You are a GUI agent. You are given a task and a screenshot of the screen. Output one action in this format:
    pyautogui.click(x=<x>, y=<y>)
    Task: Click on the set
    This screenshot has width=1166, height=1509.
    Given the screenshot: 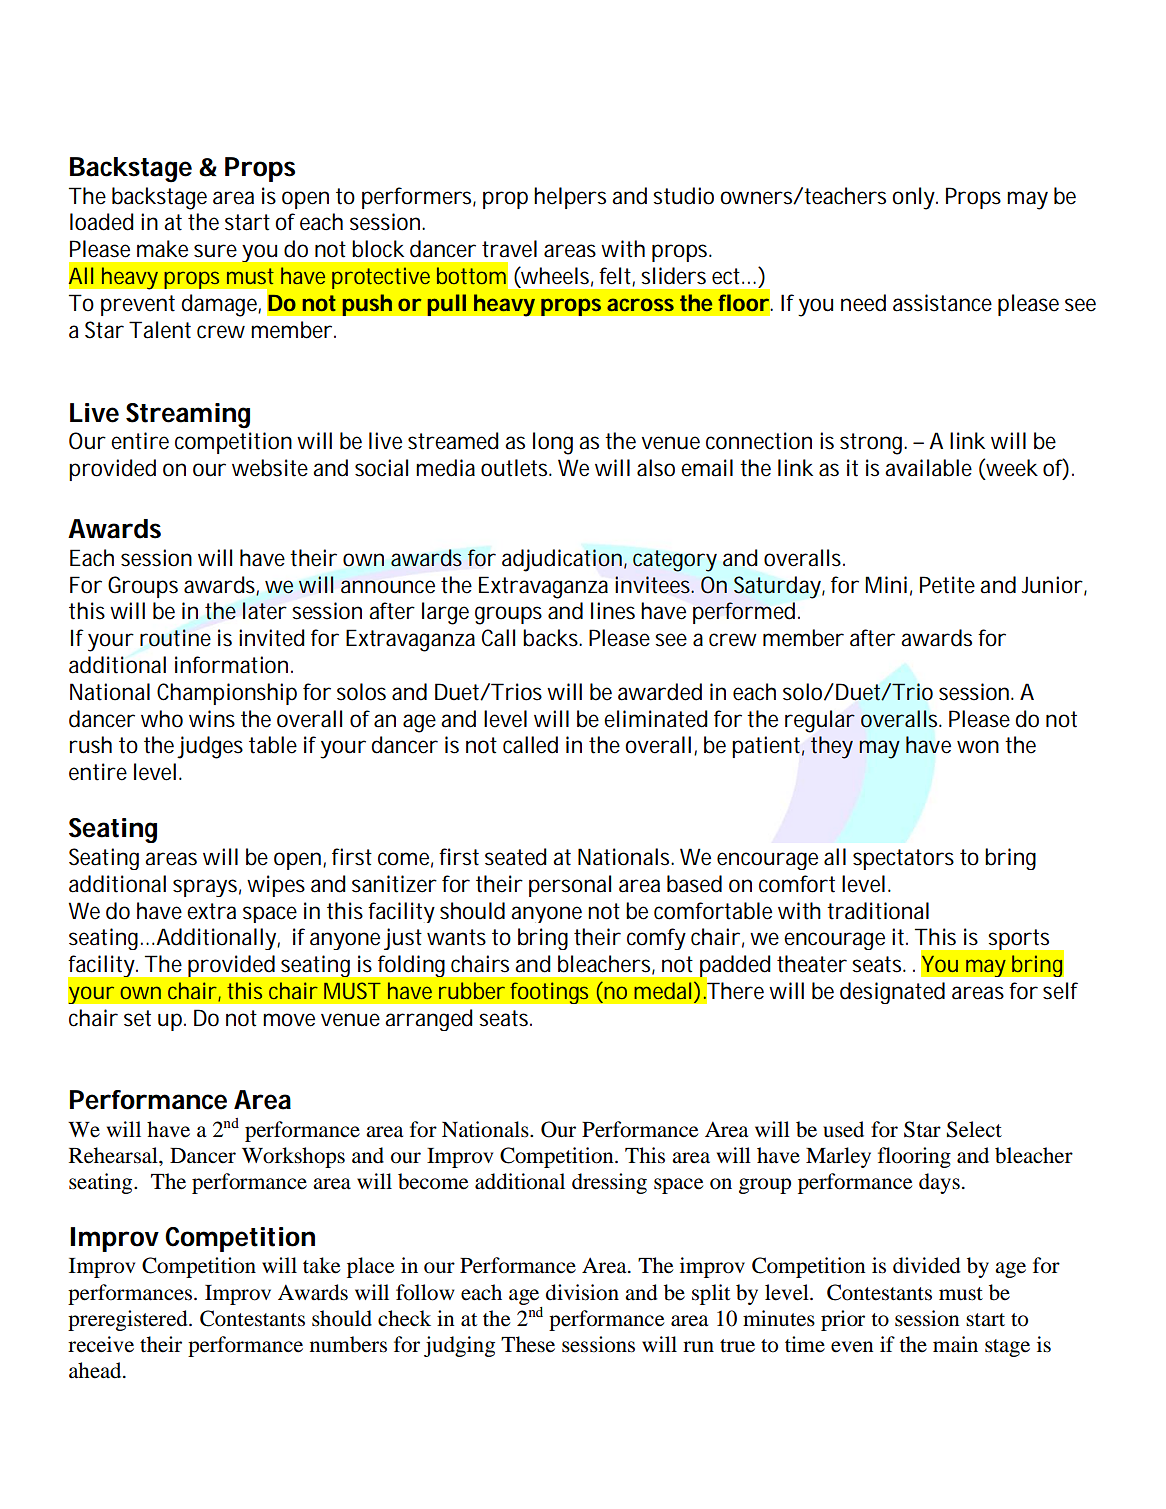 What is the action you would take?
    pyautogui.click(x=137, y=1018)
